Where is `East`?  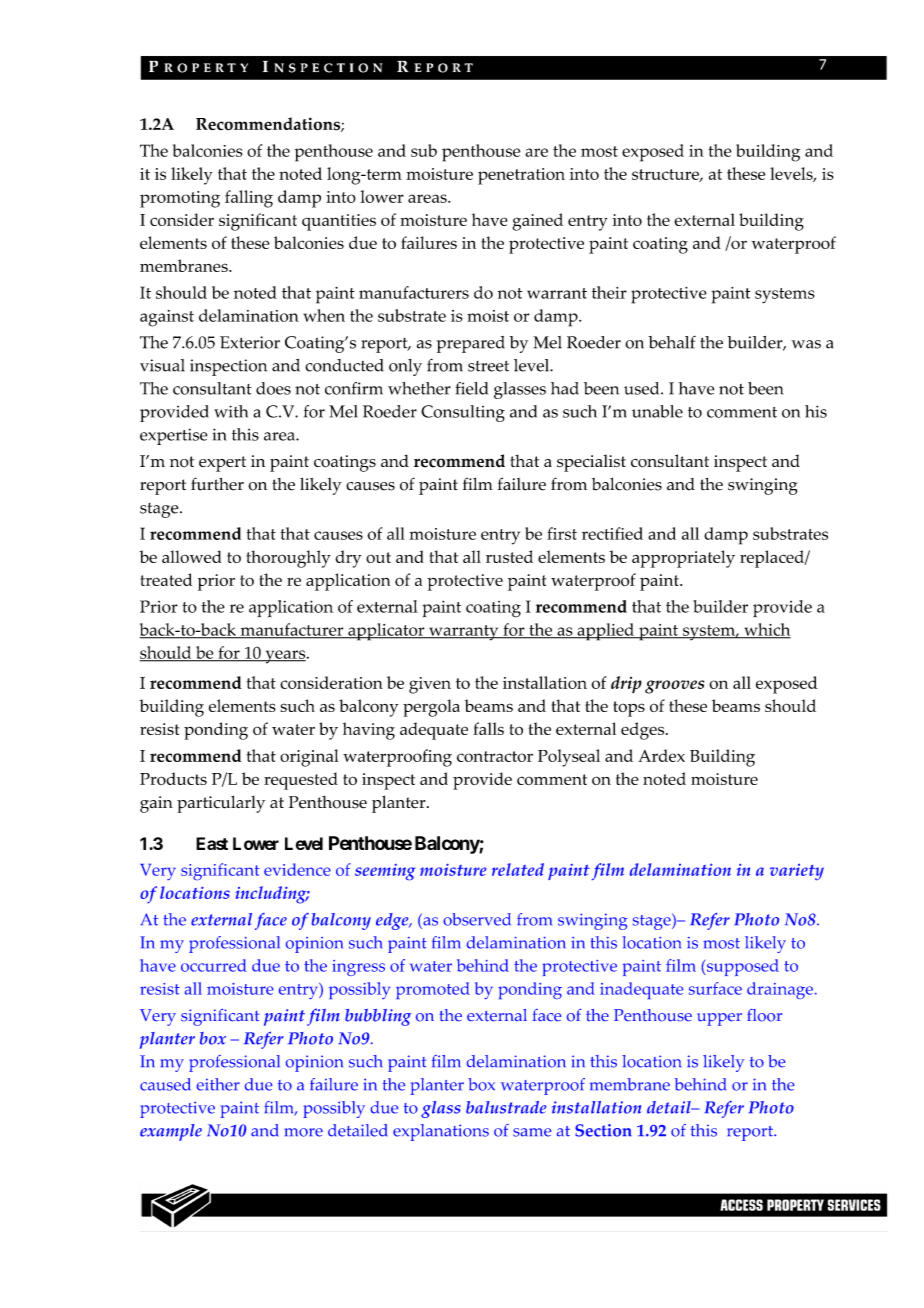
East is located at coordinates (212, 843).
